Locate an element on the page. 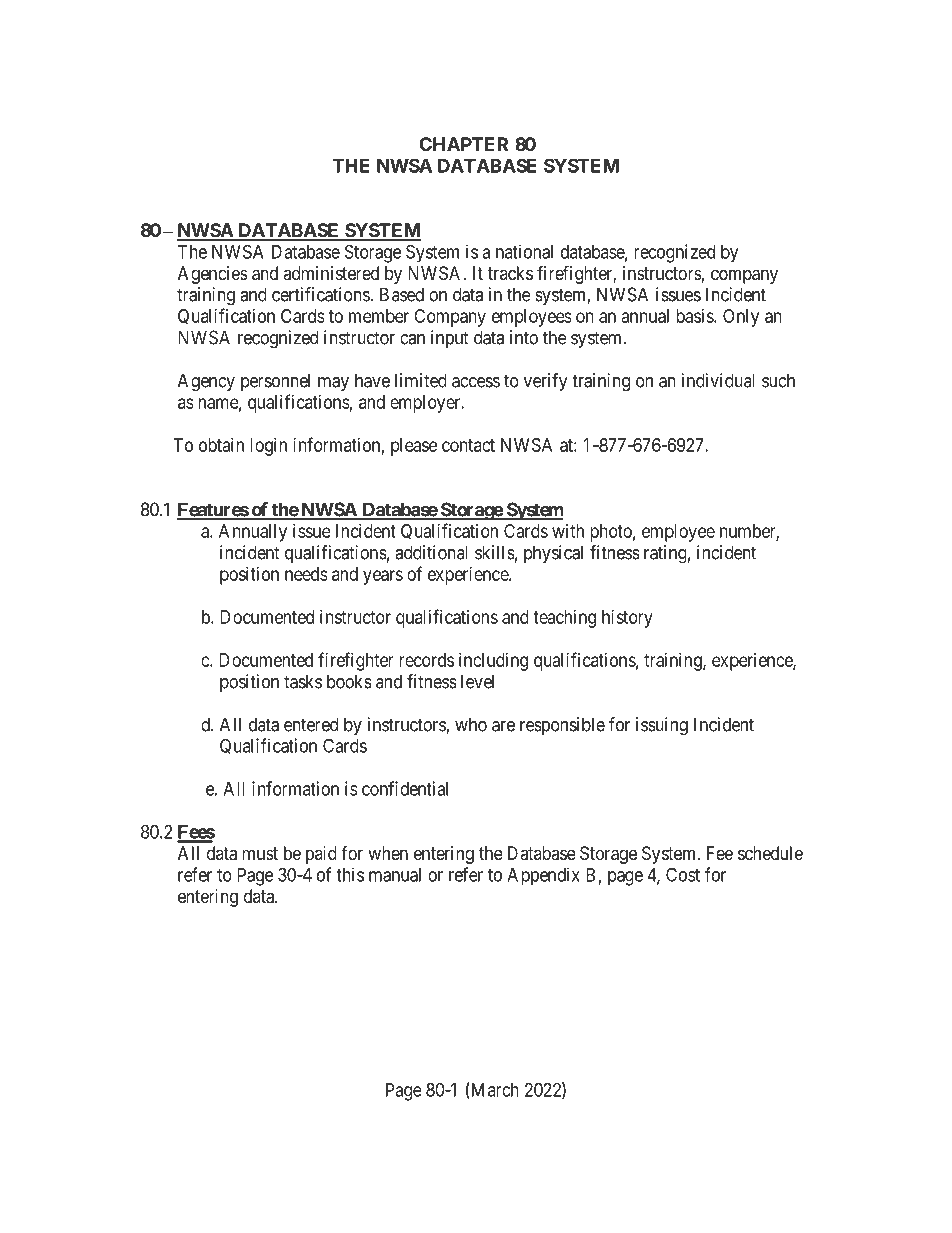 The height and width of the page is (1233, 952). needs is located at coordinates (306, 574).
